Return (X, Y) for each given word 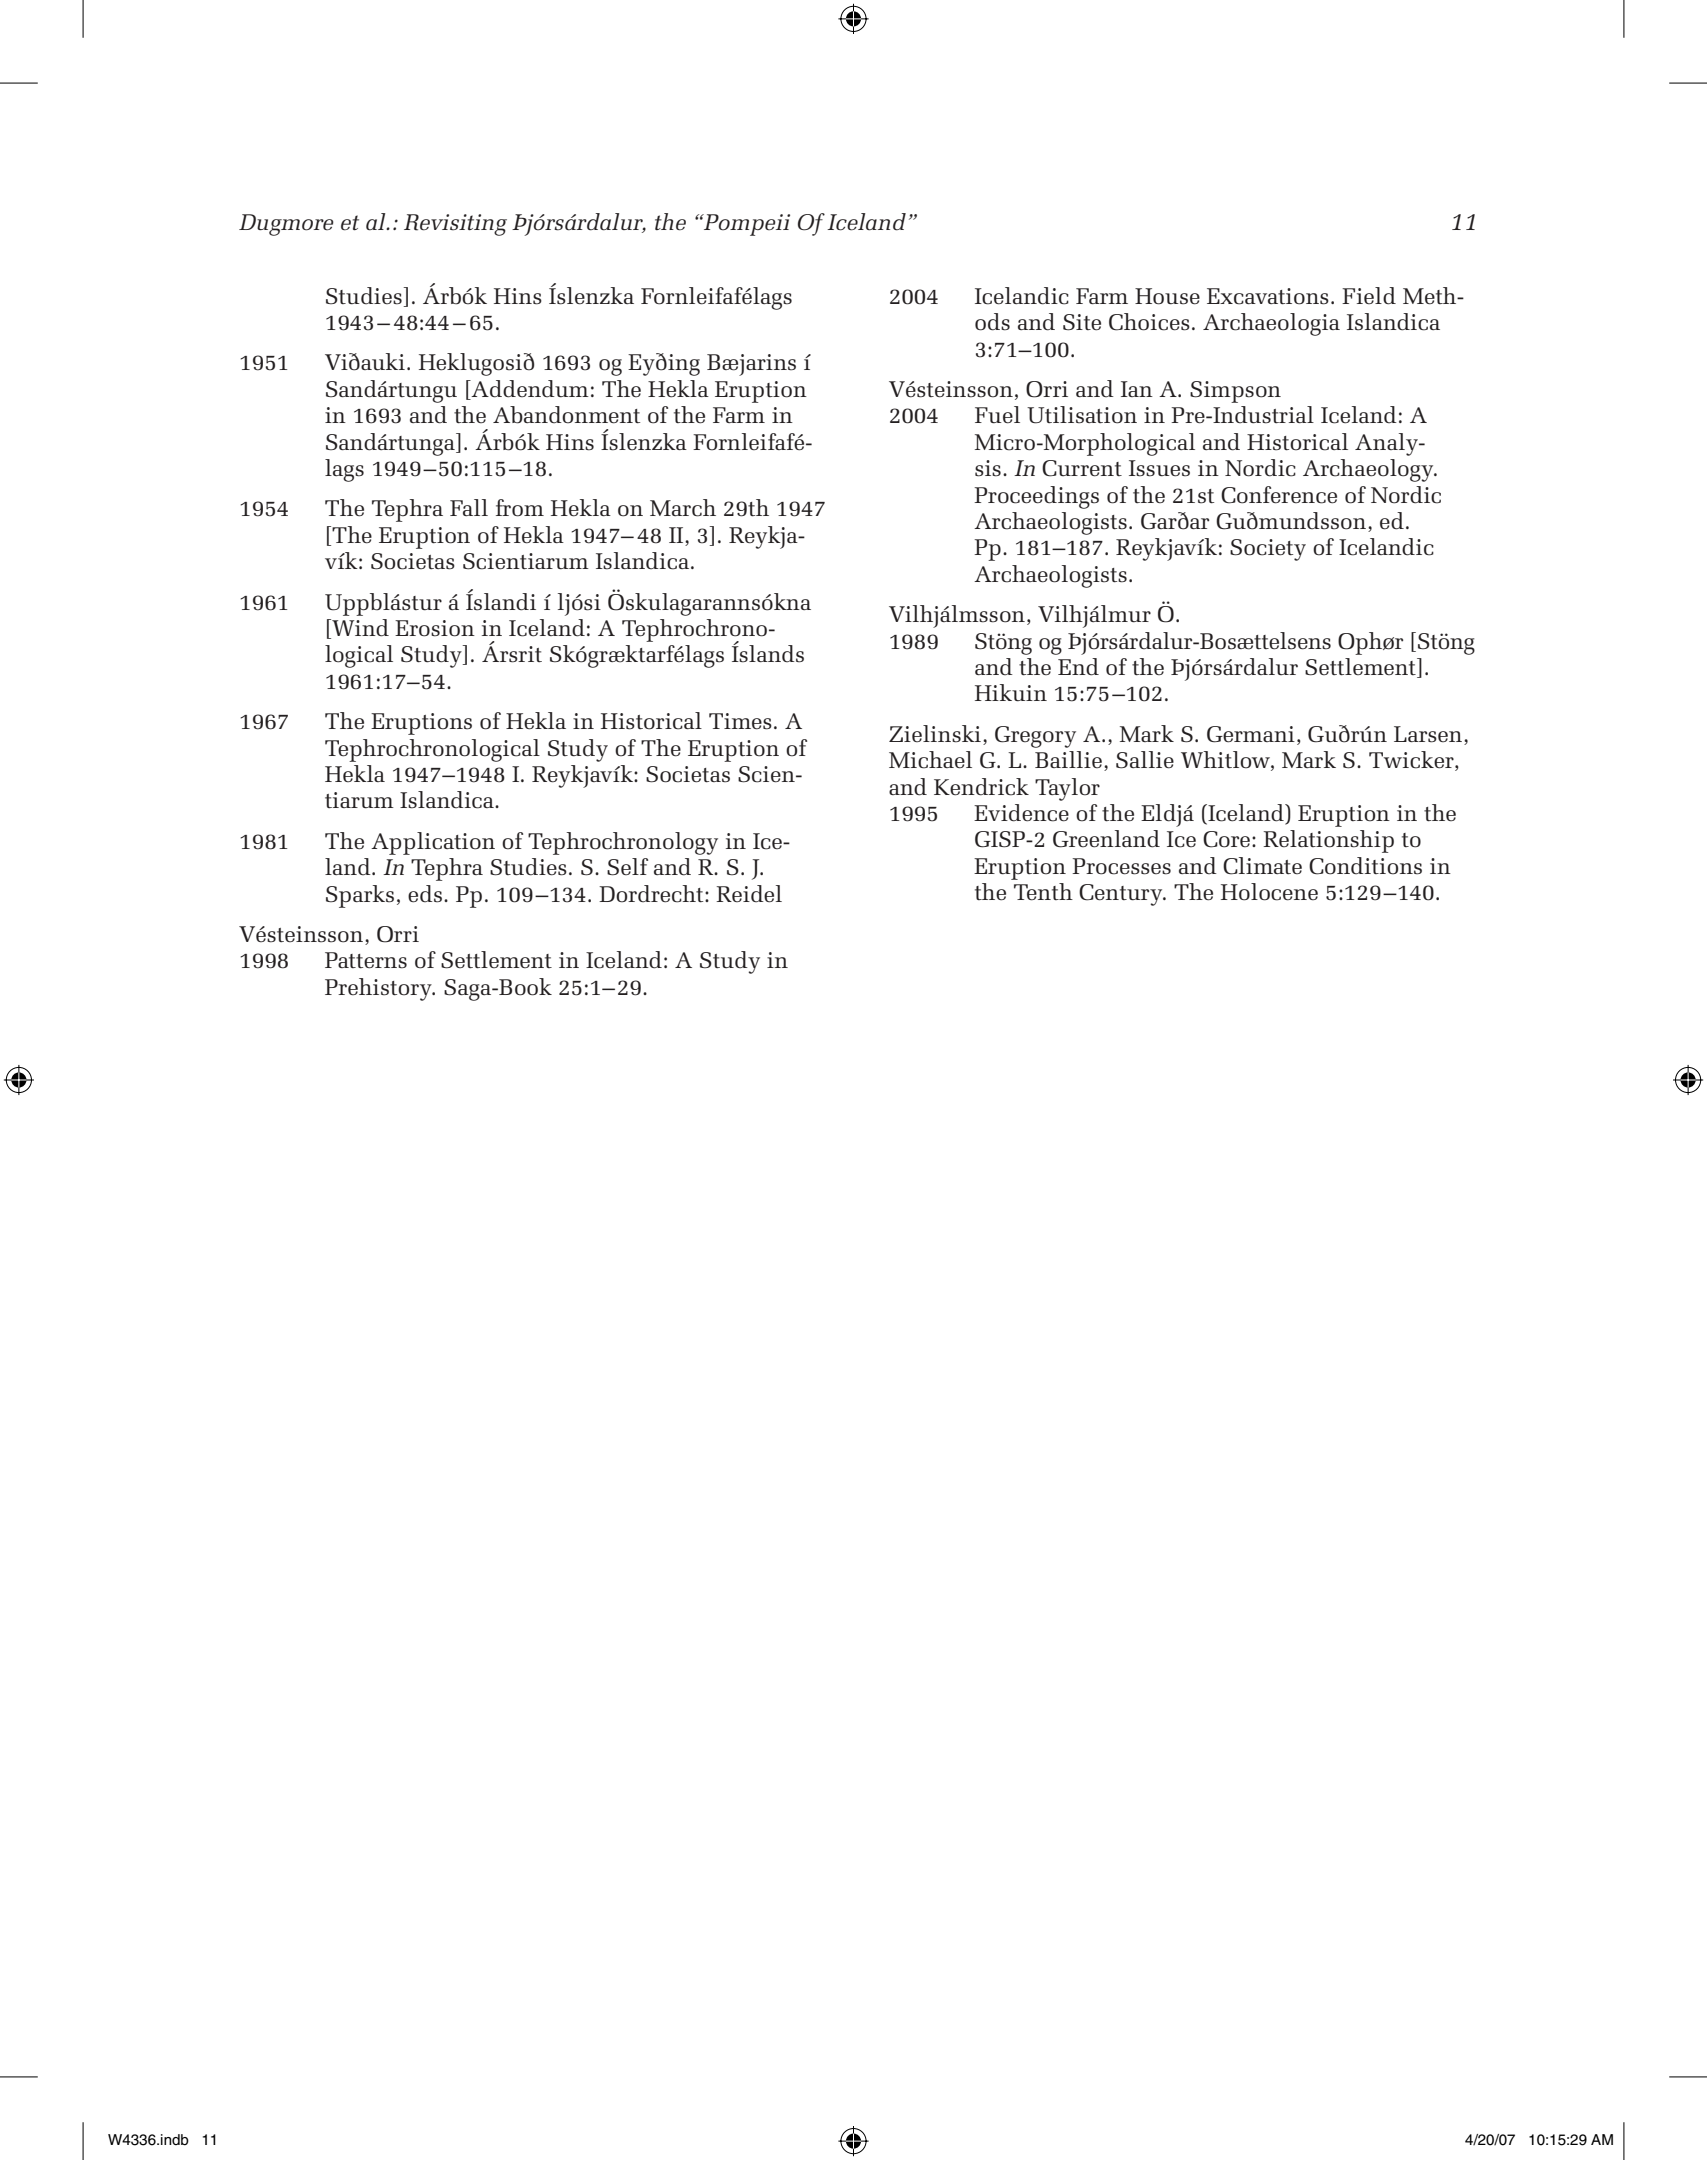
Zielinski (936, 734)
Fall (469, 507)
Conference (1279, 495)
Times (740, 721)
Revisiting (455, 225)
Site (1082, 322)
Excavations (1268, 296)
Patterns (366, 960)
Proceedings (1036, 497)
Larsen (1429, 734)
